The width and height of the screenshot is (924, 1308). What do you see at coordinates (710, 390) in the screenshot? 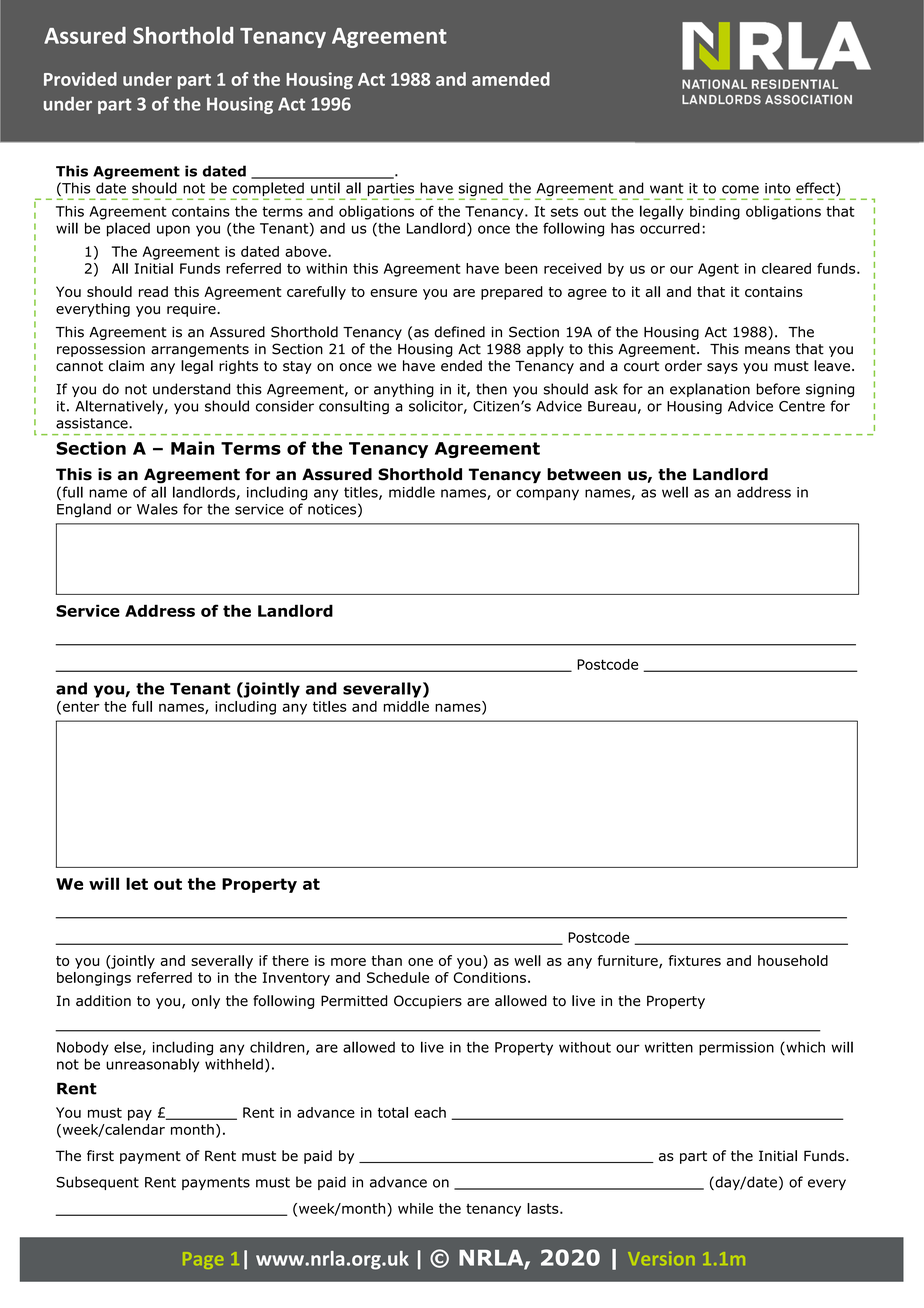
I see `explanation` at bounding box center [710, 390].
